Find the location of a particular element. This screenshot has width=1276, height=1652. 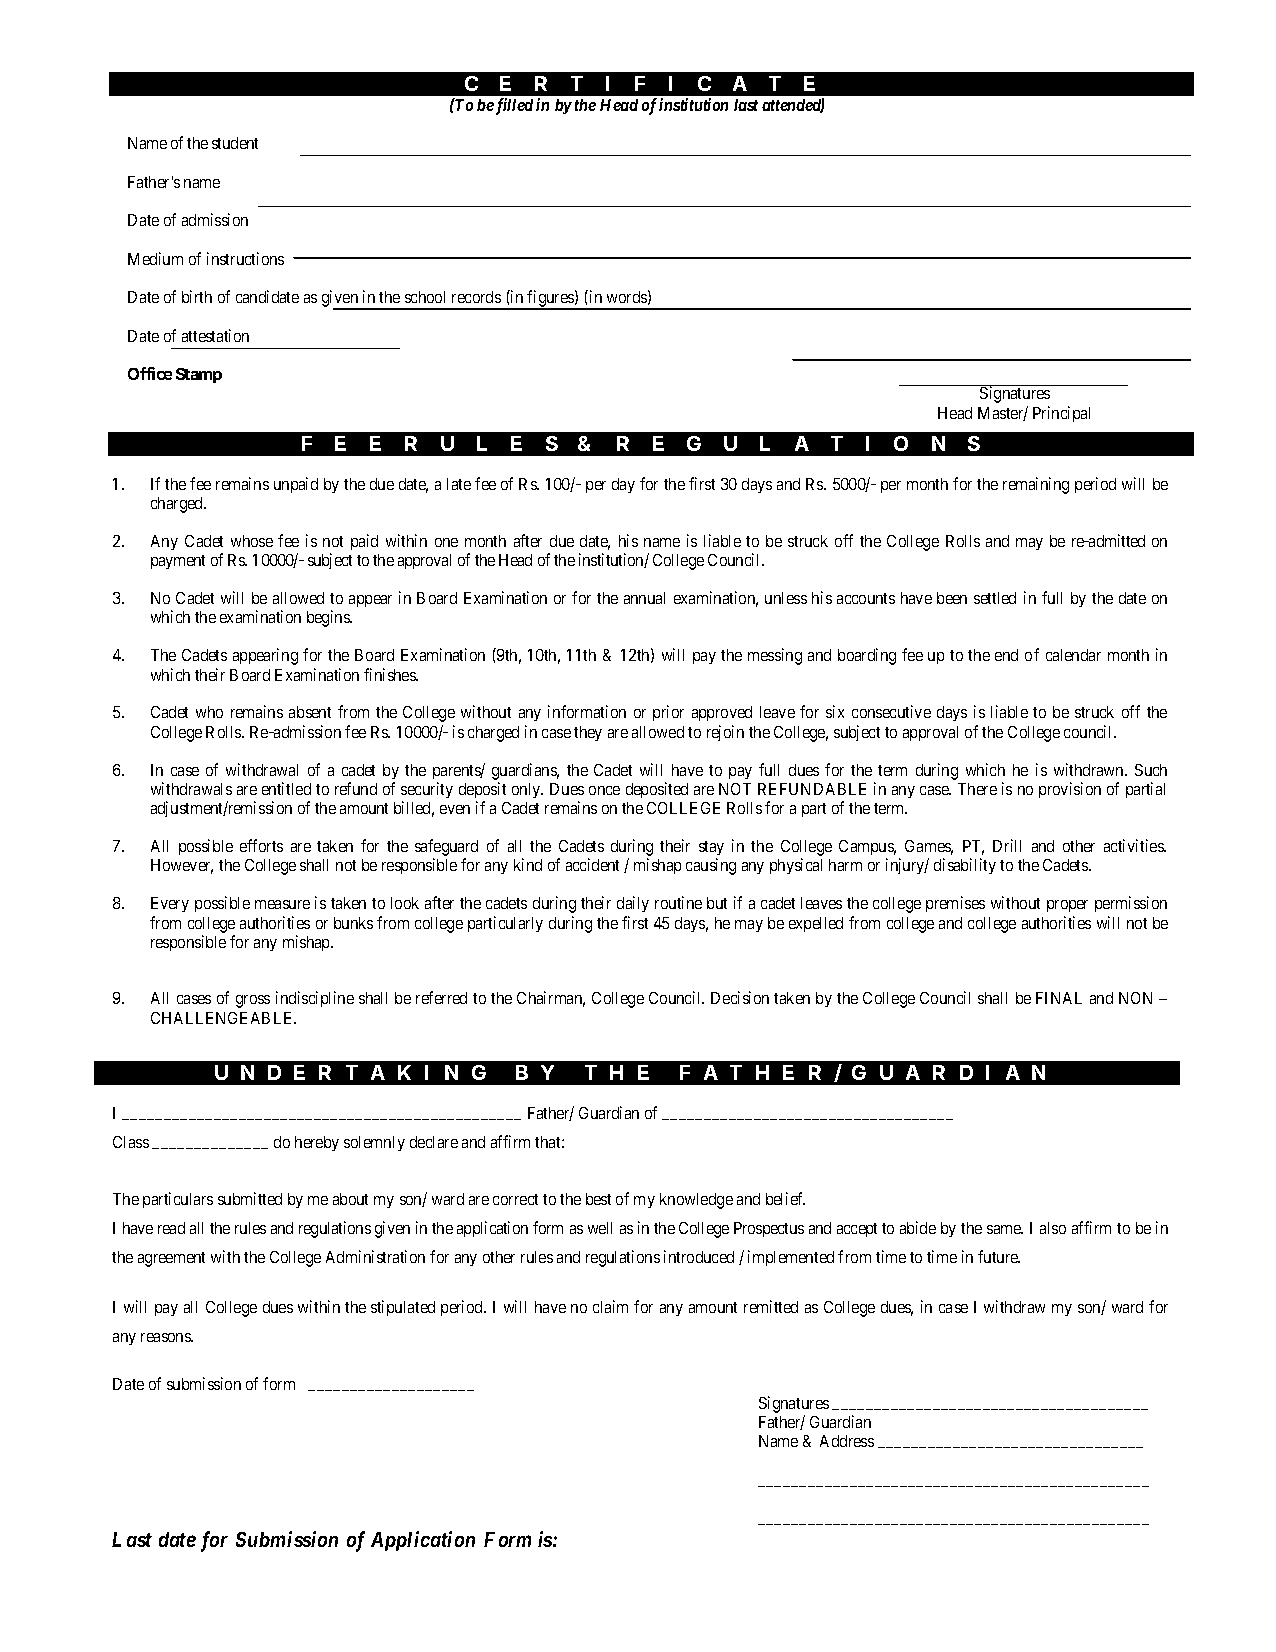

claim is located at coordinates (610, 1306).
